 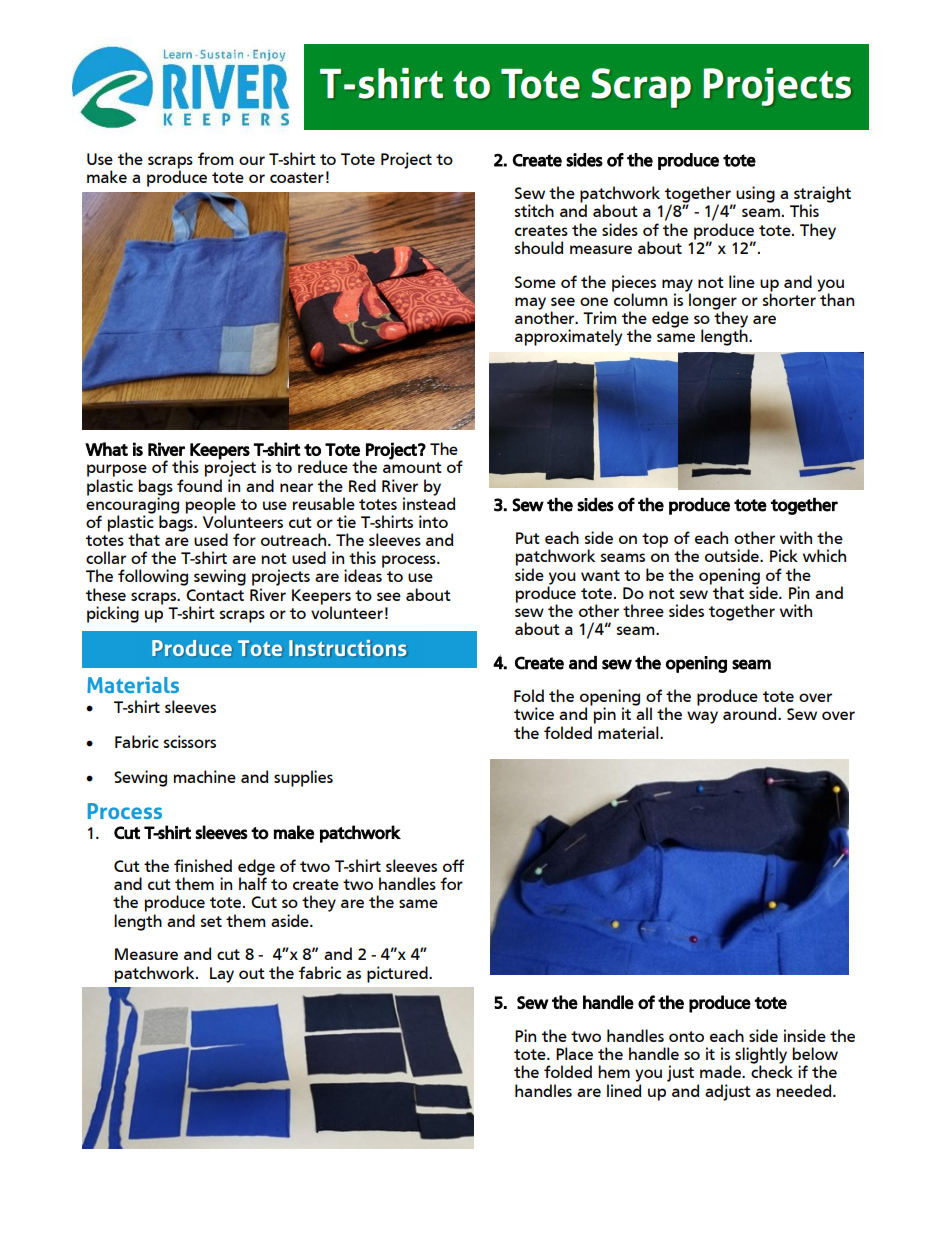 I want to click on Place, so click(x=574, y=1053).
